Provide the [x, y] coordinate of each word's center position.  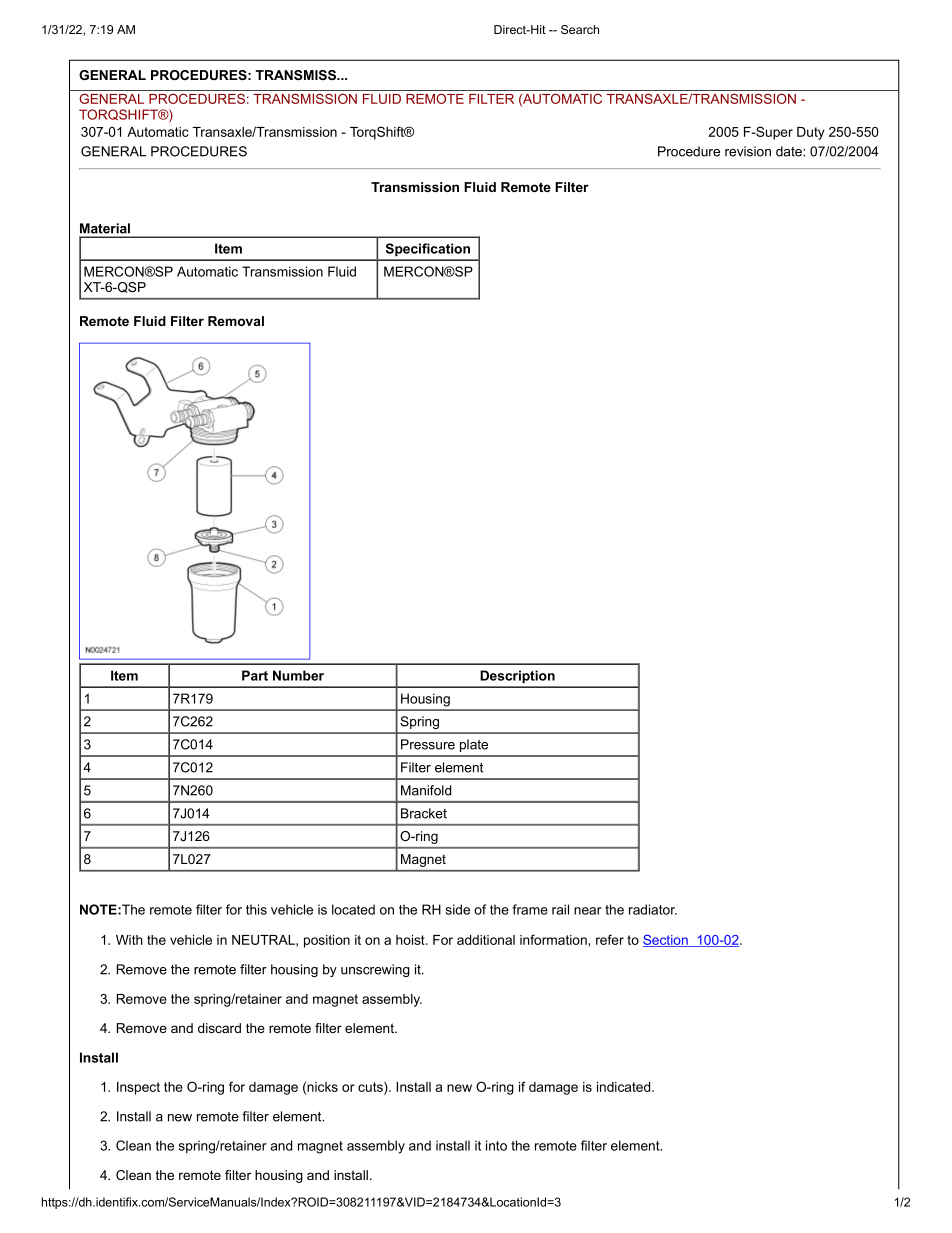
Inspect [138, 1088]
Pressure [428, 744]
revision [748, 151]
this [256, 909]
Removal [236, 321]
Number [298, 675]
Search [580, 29]
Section [666, 941]
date [790, 151]
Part [255, 675]
